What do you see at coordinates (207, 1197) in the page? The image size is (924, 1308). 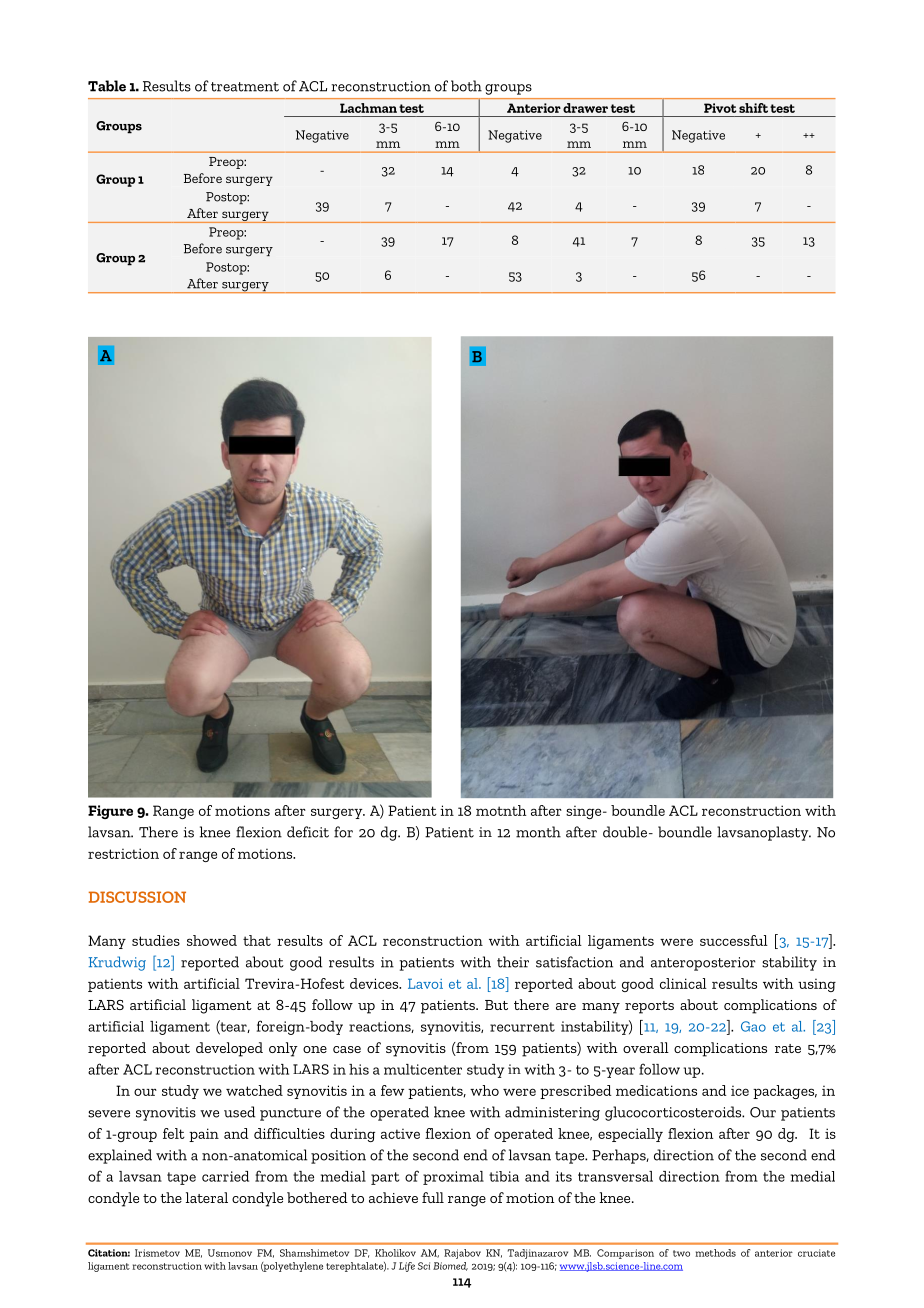 I see `lateral` at bounding box center [207, 1197].
